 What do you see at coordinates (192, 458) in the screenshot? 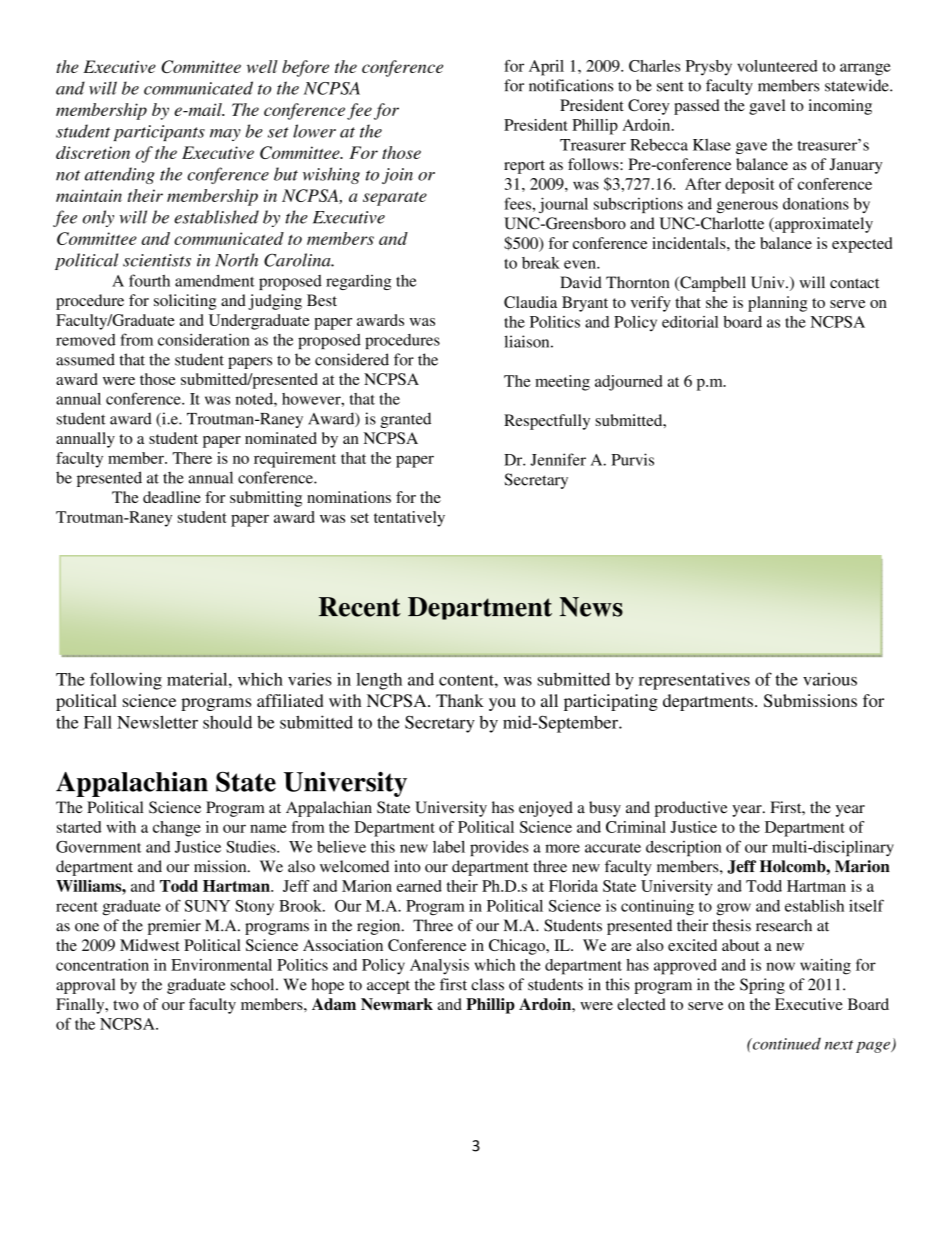
I see `There` at bounding box center [192, 458].
